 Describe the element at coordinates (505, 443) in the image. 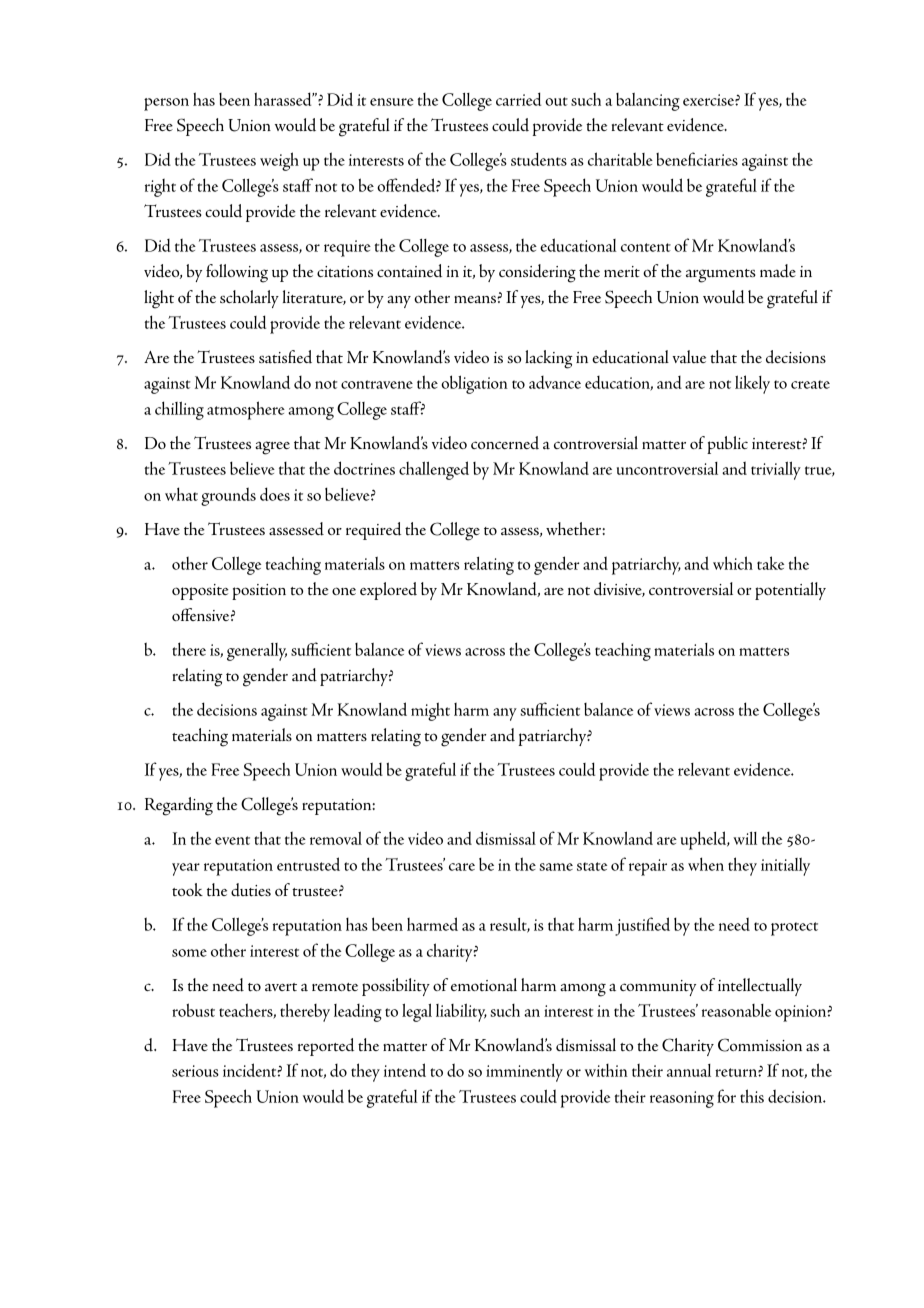

I see `concerned` at that location.
